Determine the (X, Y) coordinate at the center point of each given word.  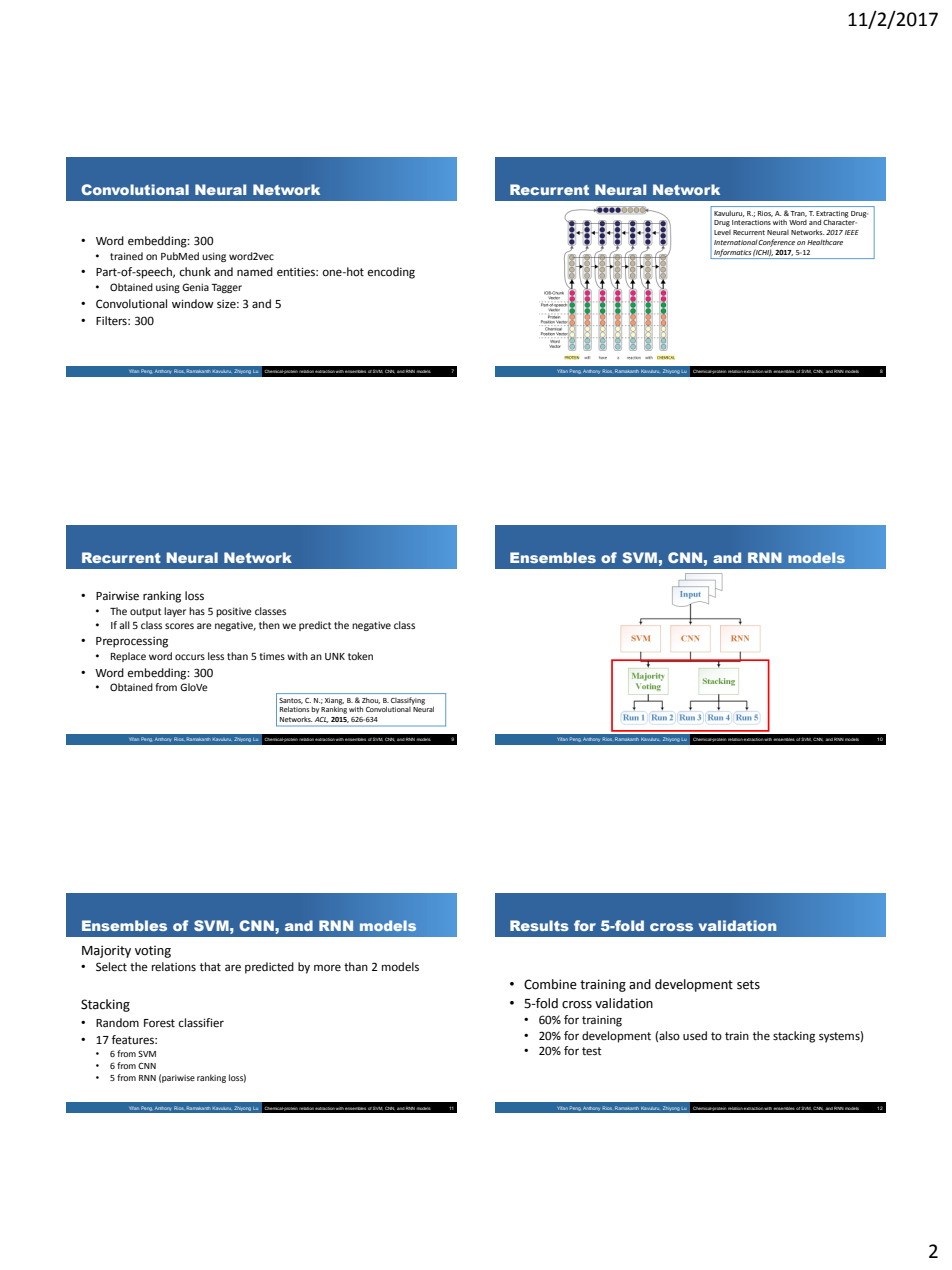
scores (179, 626)
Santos (291, 701)
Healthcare (825, 242)
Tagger (226, 288)
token (360, 656)
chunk (195, 271)
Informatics (732, 253)
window (193, 303)
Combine (550, 984)
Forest (159, 1023)
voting (153, 951)
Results (539, 925)
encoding (391, 273)
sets (748, 985)
